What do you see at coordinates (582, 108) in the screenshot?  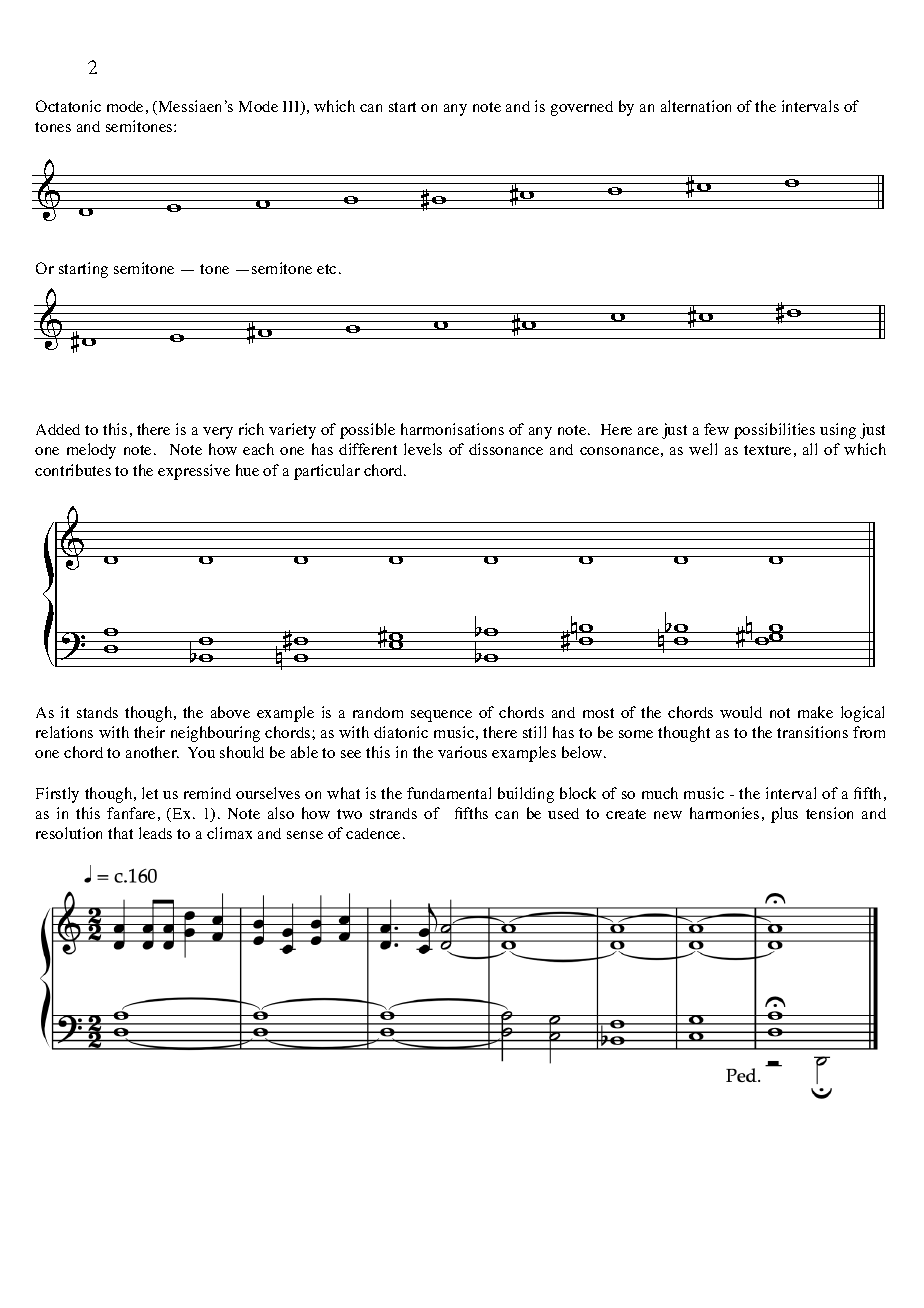 I see `governed` at bounding box center [582, 108].
